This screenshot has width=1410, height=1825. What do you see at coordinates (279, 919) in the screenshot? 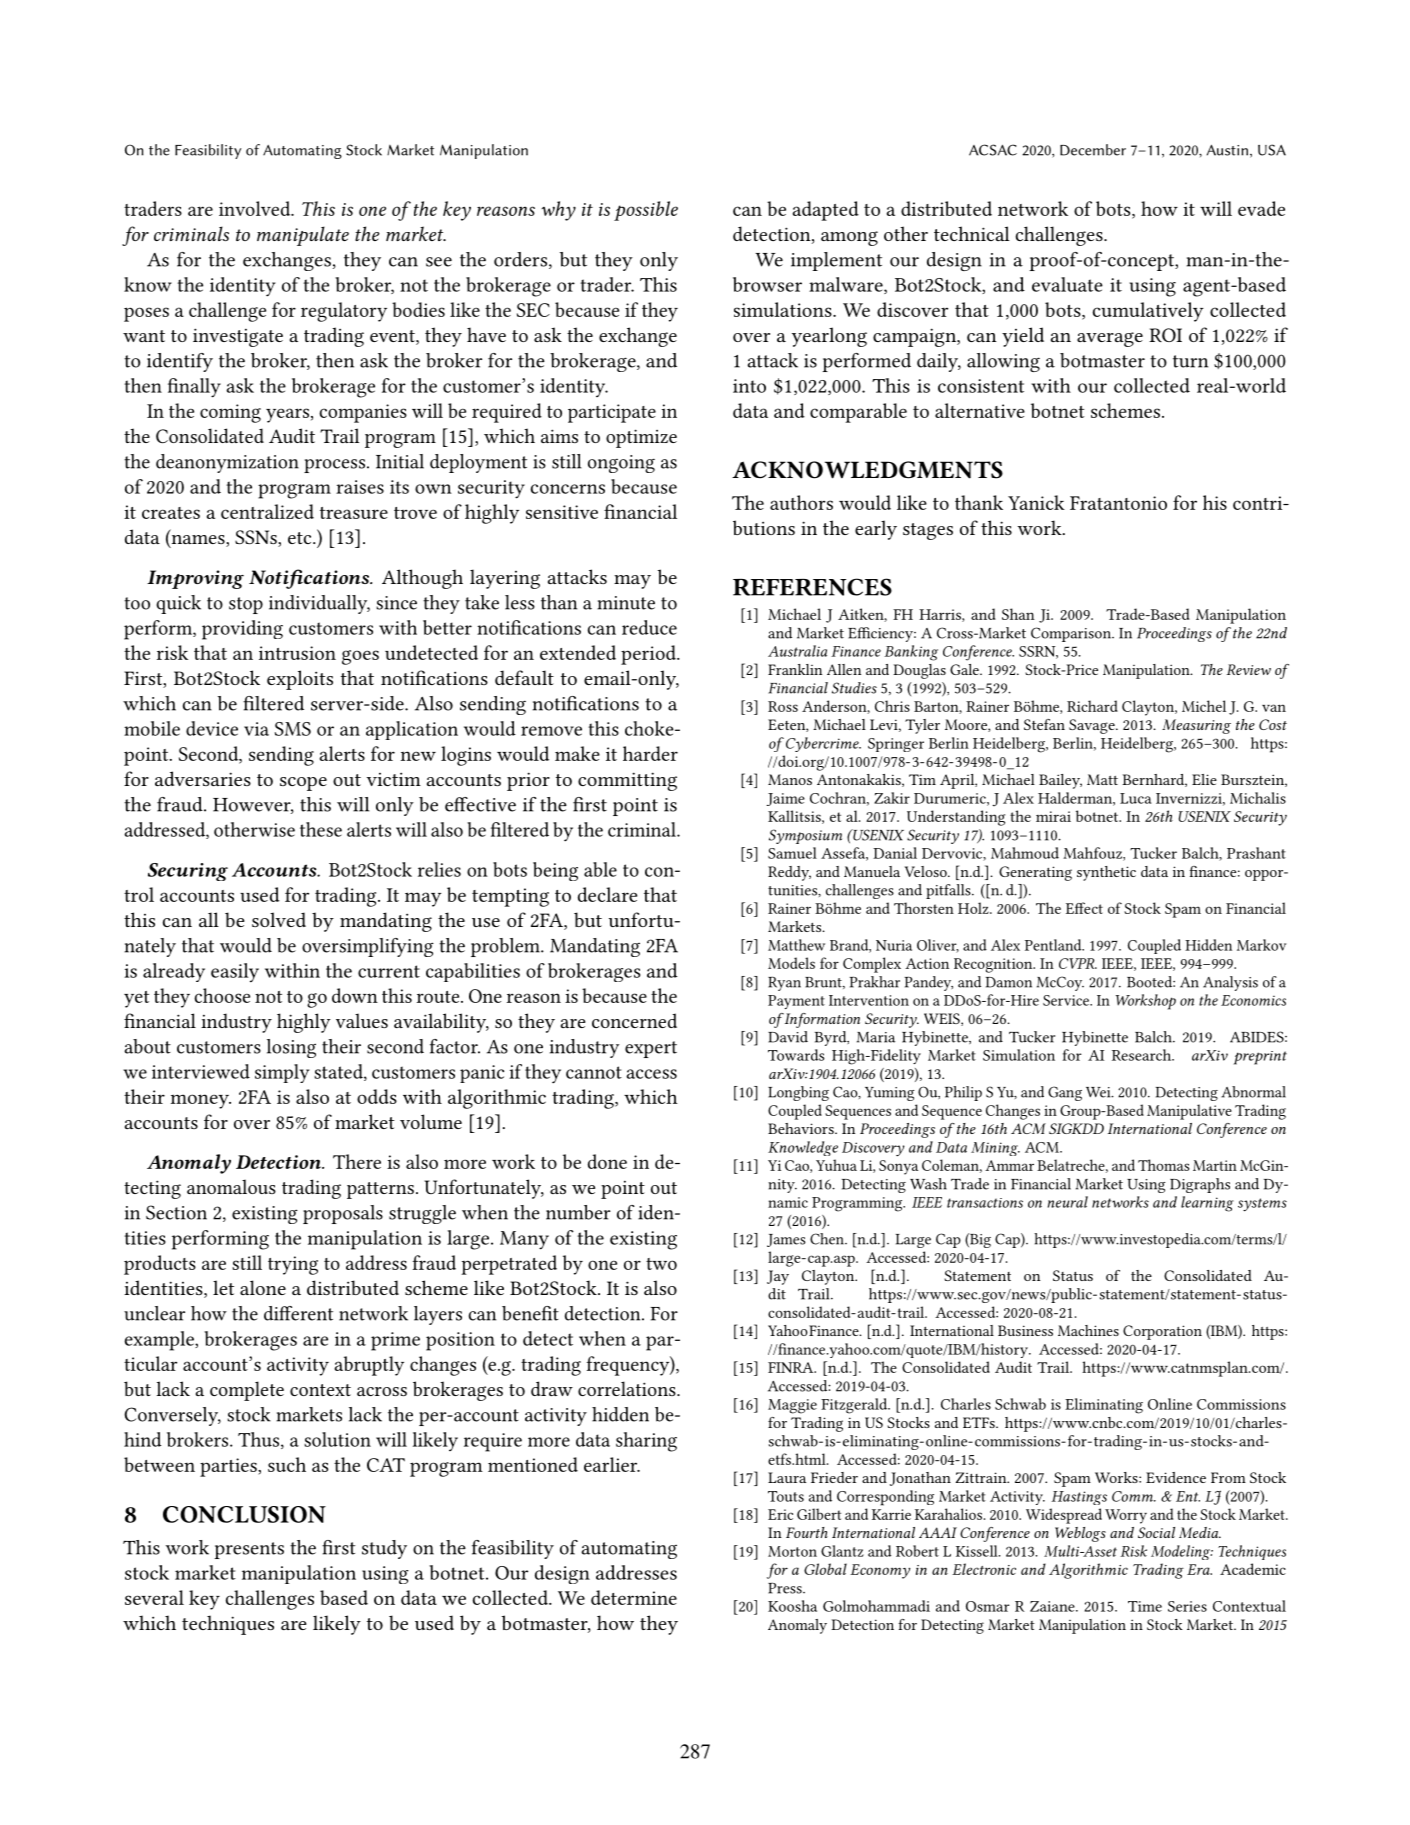
I see `solved` at bounding box center [279, 919].
